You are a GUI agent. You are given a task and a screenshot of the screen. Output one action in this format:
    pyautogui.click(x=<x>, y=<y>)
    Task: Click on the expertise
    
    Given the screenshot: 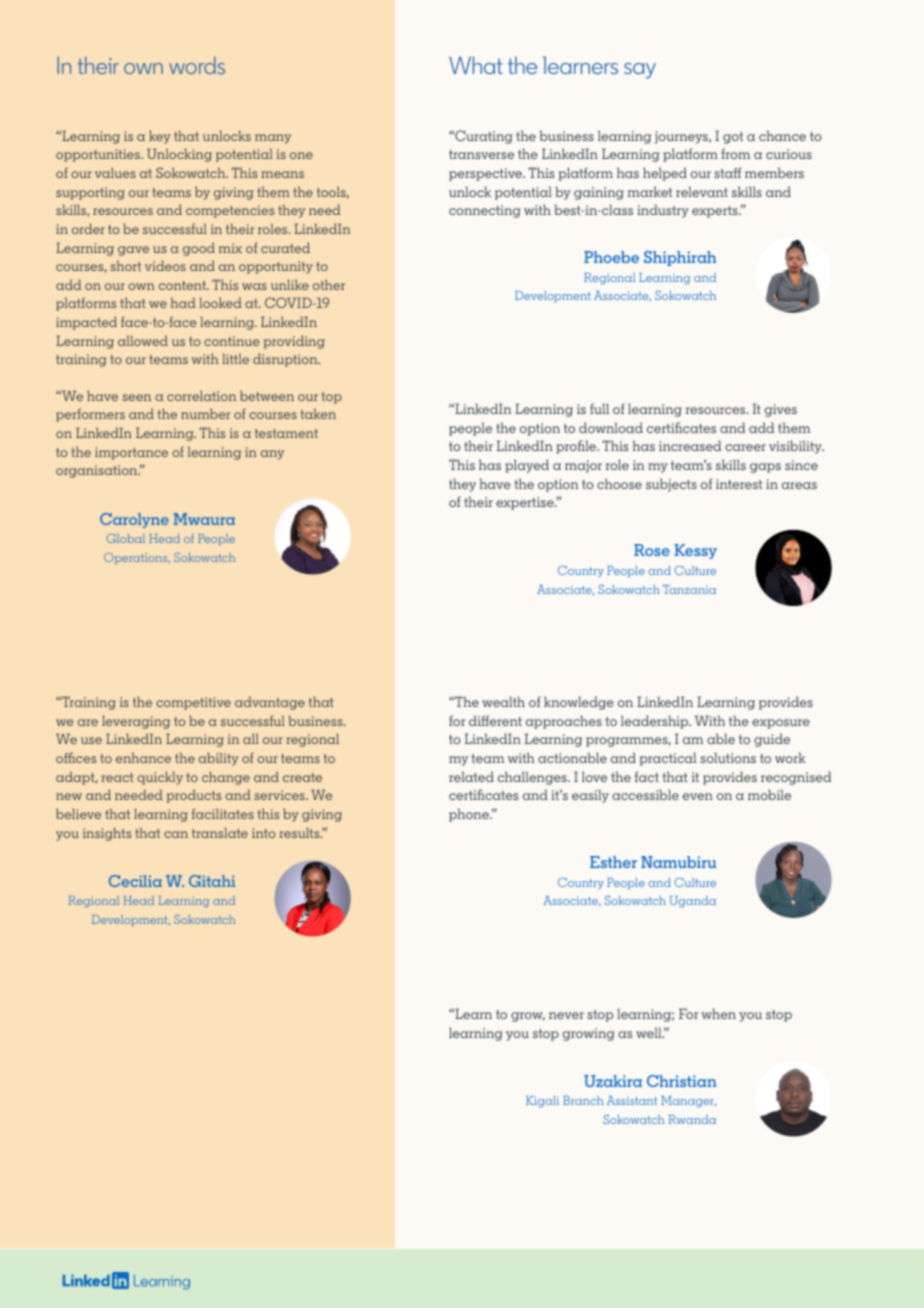 What is the action you would take?
    pyautogui.click(x=526, y=503)
